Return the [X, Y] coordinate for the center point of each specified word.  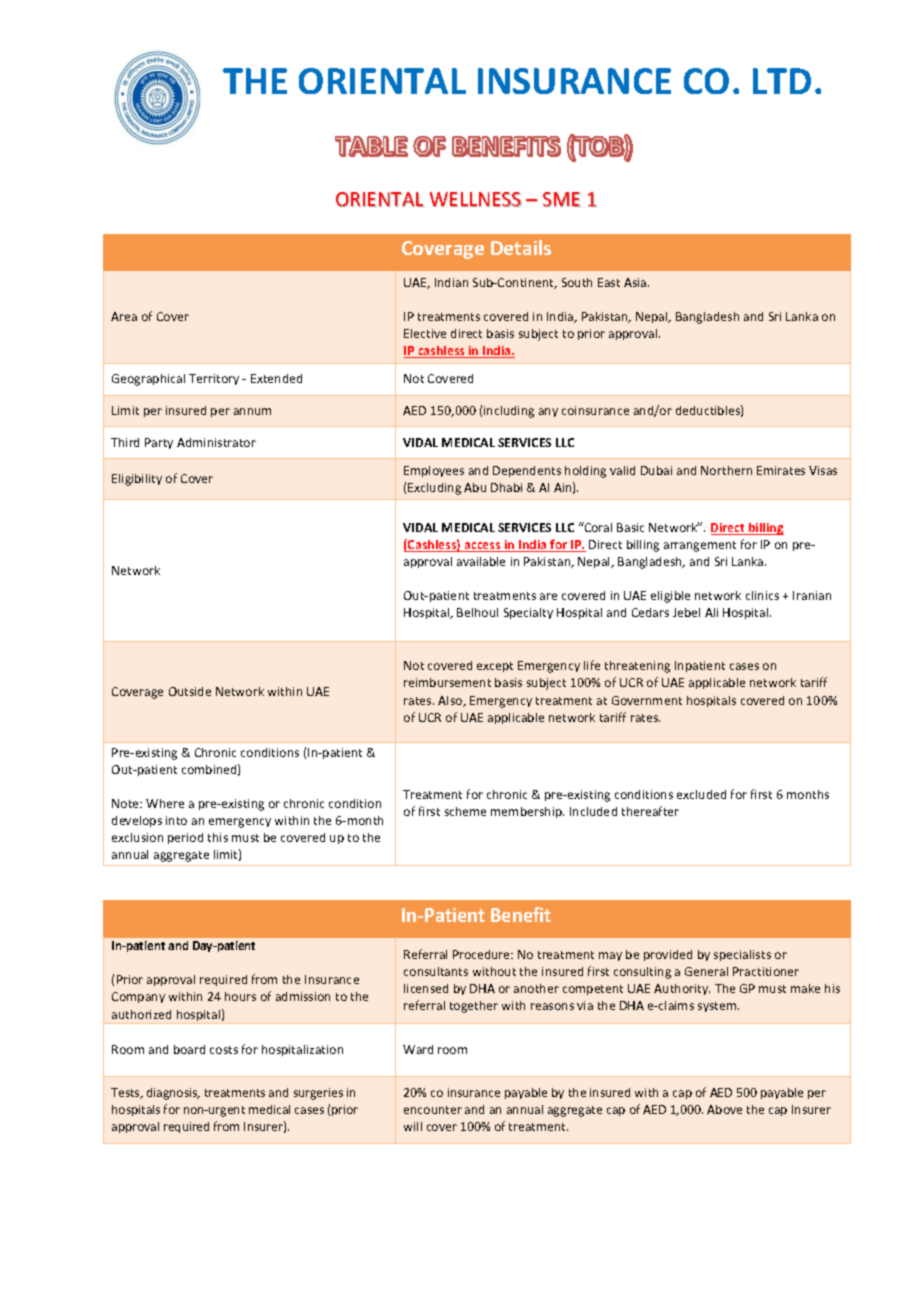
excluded [701, 794]
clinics [762, 595]
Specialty [528, 613]
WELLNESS [476, 199]
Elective [425, 333]
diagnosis [173, 1094]
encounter [433, 1110]
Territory [214, 379]
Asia [636, 282]
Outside [190, 691]
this [218, 837]
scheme [465, 811]
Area [124, 316]
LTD [782, 81]
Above [724, 1109]
